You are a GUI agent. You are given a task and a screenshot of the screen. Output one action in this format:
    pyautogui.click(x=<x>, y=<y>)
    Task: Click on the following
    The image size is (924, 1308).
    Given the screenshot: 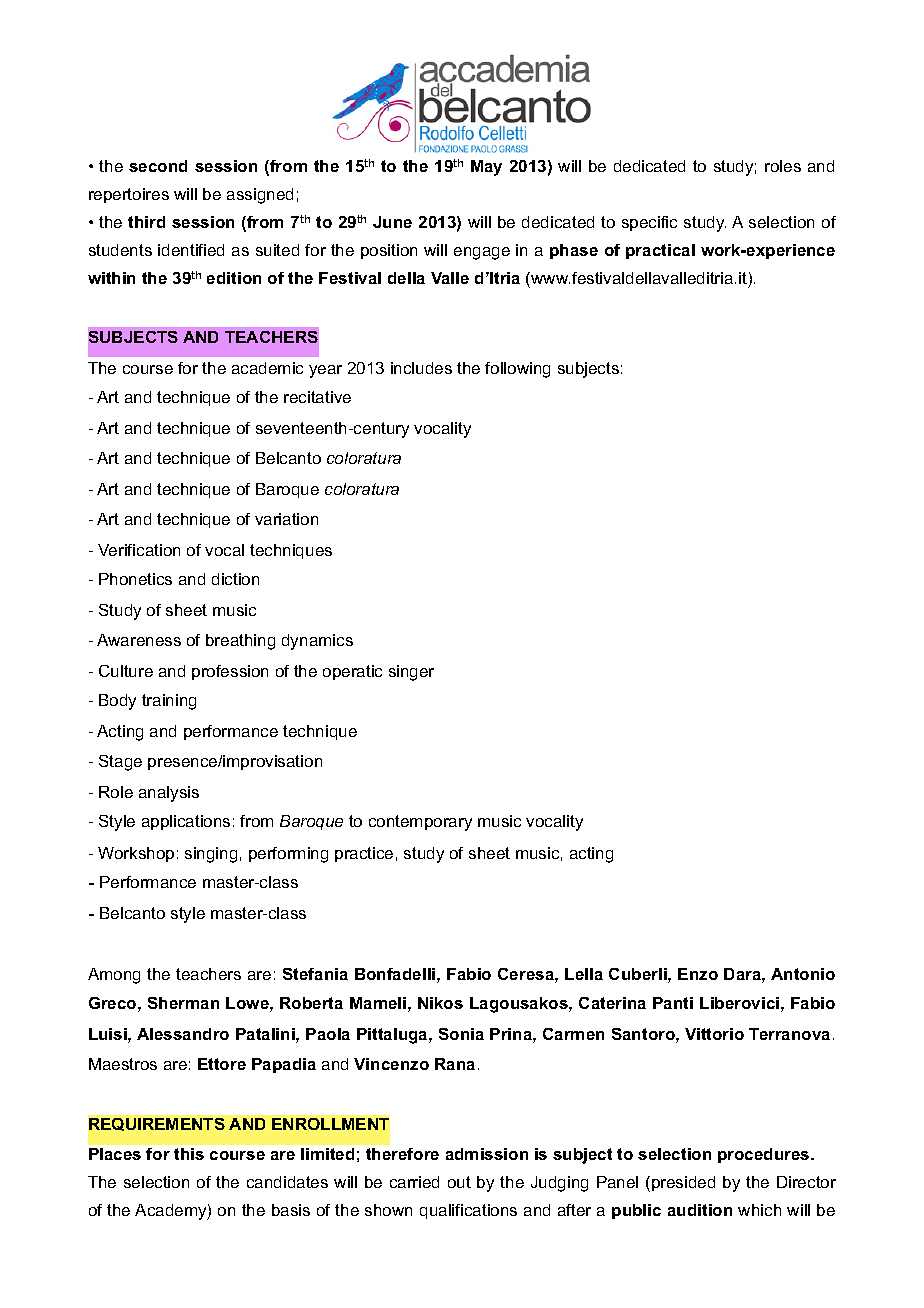 What is the action you would take?
    pyautogui.click(x=517, y=370)
